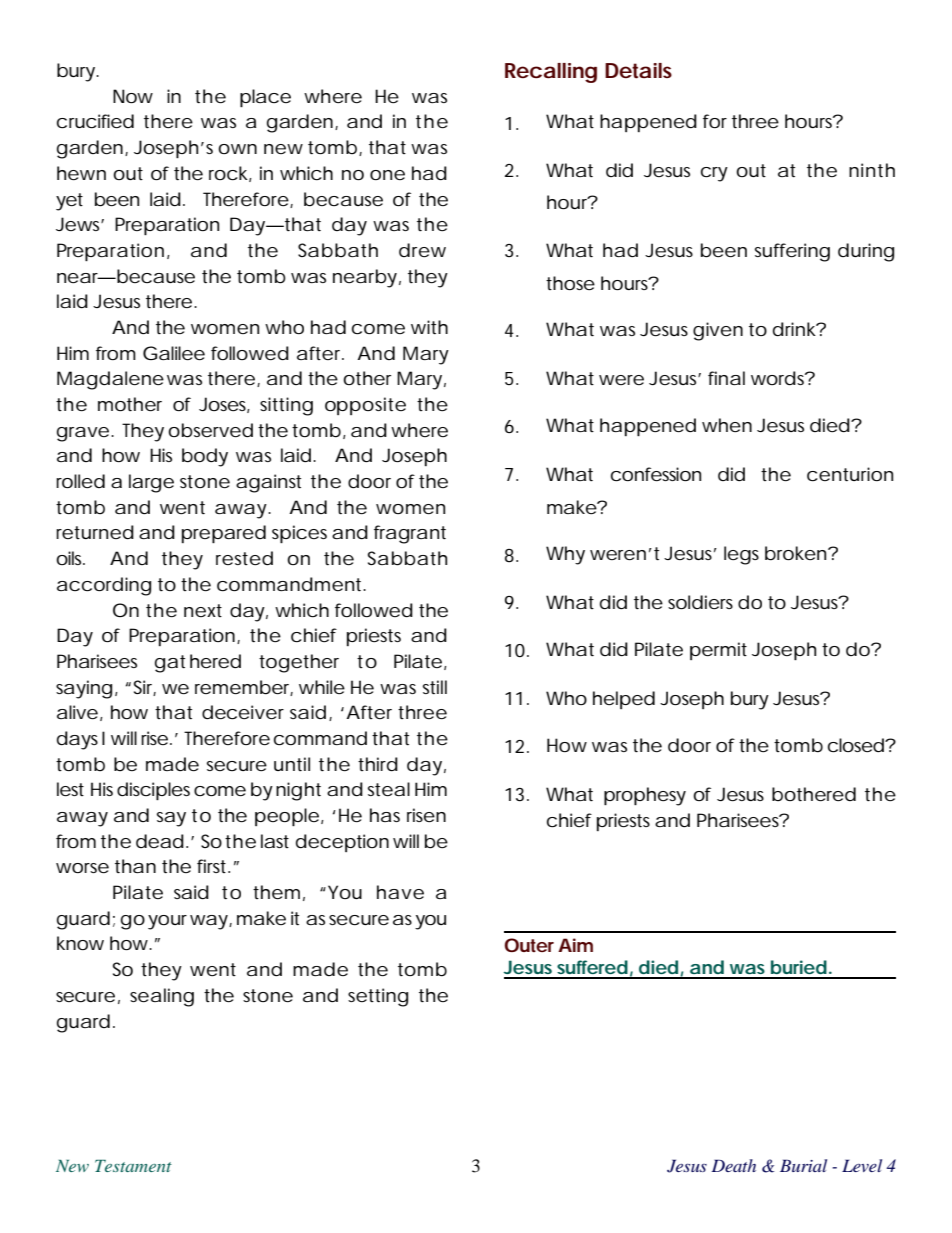  What do you see at coordinates (410, 534) in the screenshot?
I see `fragrant` at bounding box center [410, 534].
